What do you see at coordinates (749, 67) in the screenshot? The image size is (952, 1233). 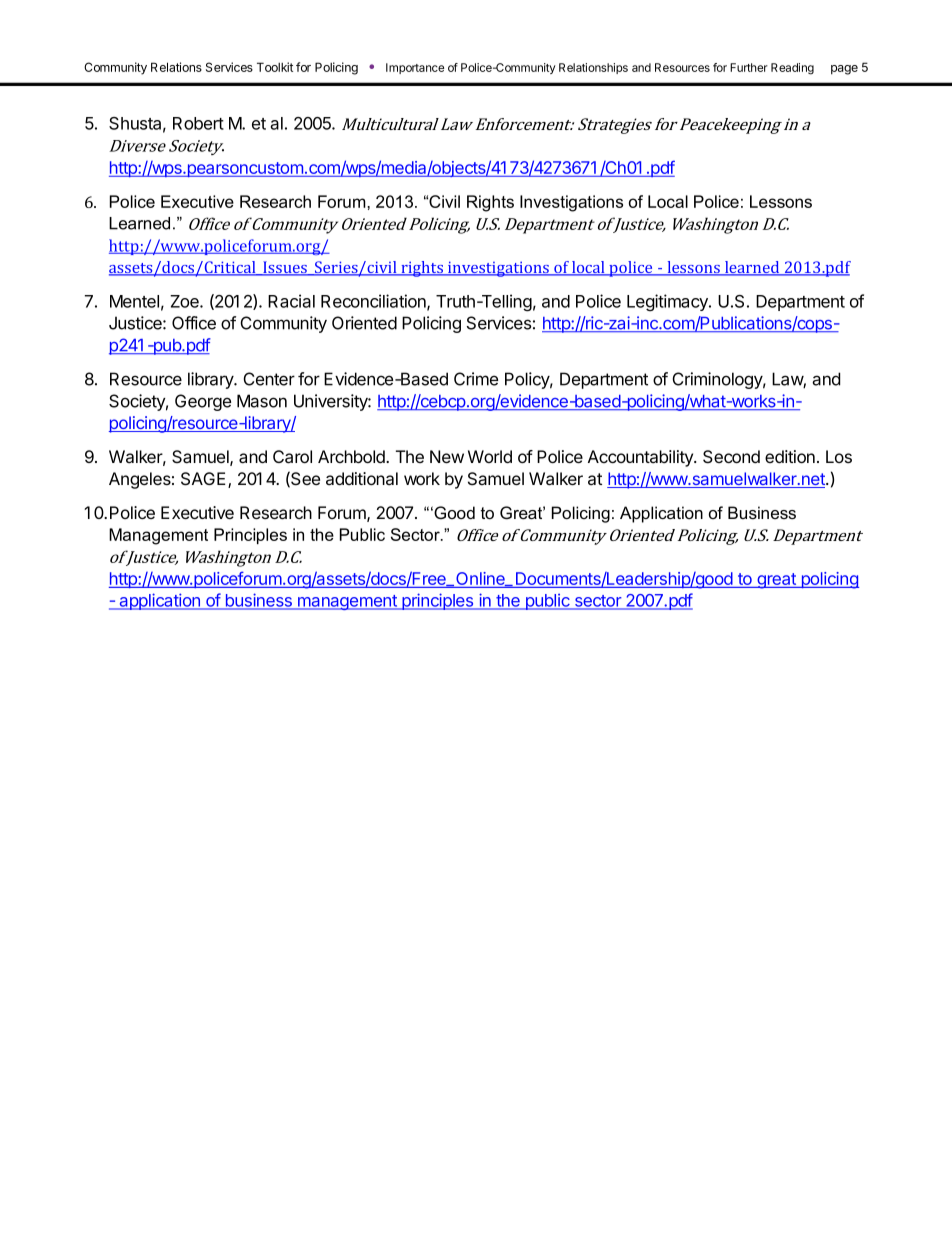 I see `Further` at bounding box center [749, 67].
